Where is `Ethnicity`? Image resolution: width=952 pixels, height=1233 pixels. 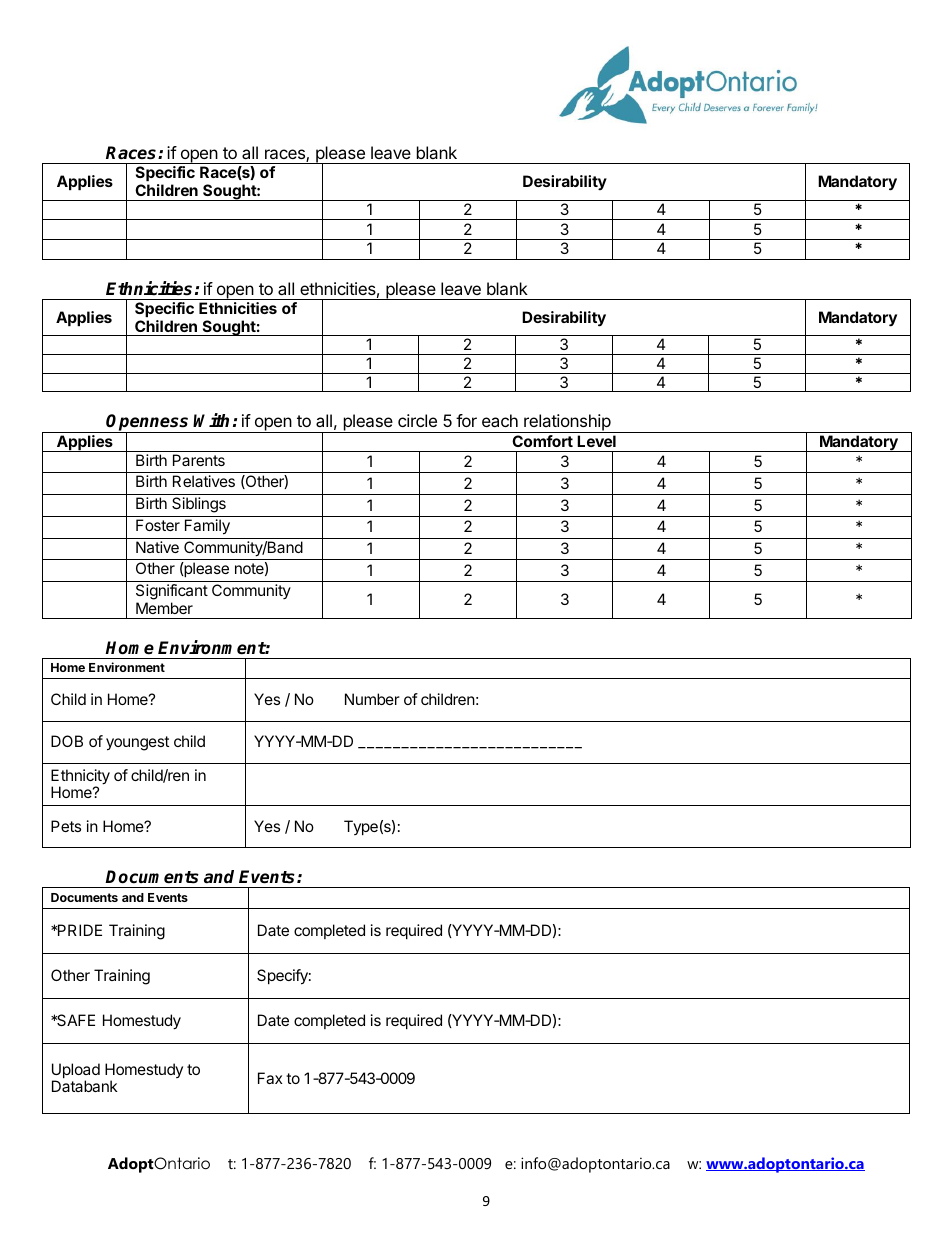
Ethnicity is located at coordinates (80, 778).
